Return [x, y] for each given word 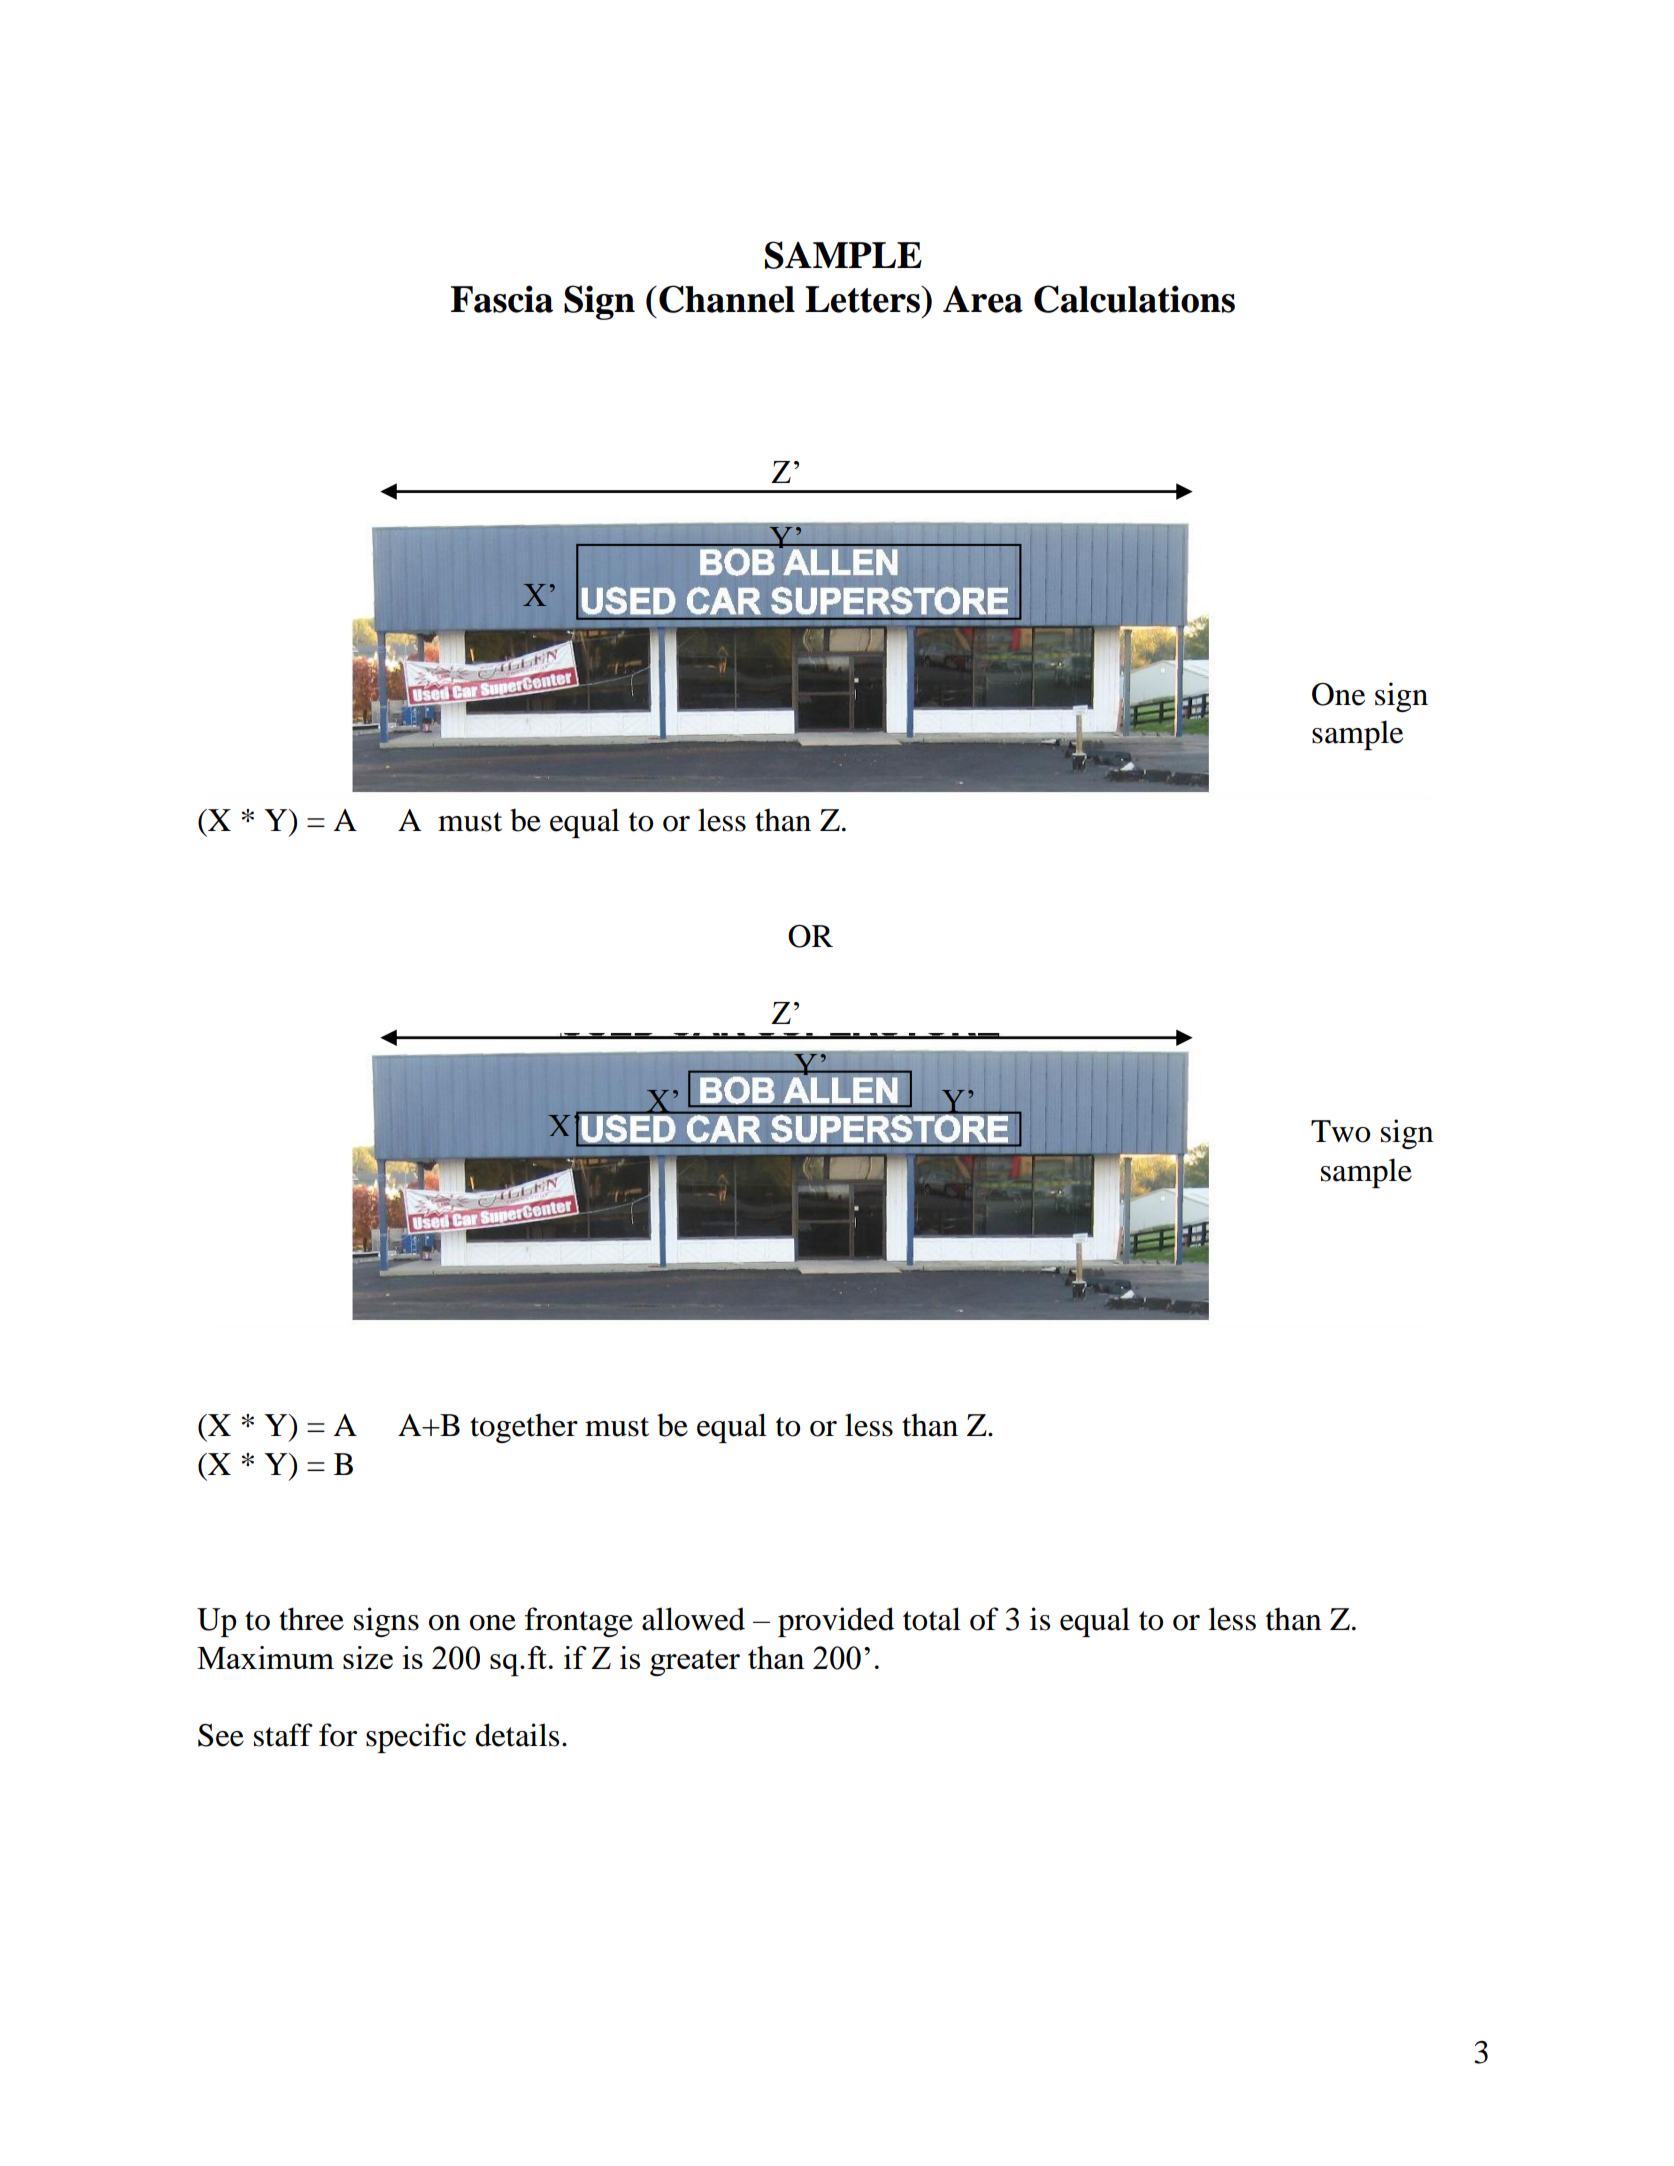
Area [983, 299]
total [932, 1619]
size [368, 1657]
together [524, 1428]
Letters [863, 299]
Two [1340, 1131]
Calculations [1134, 299]
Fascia [502, 299]
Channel [727, 299]
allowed [693, 1619]
